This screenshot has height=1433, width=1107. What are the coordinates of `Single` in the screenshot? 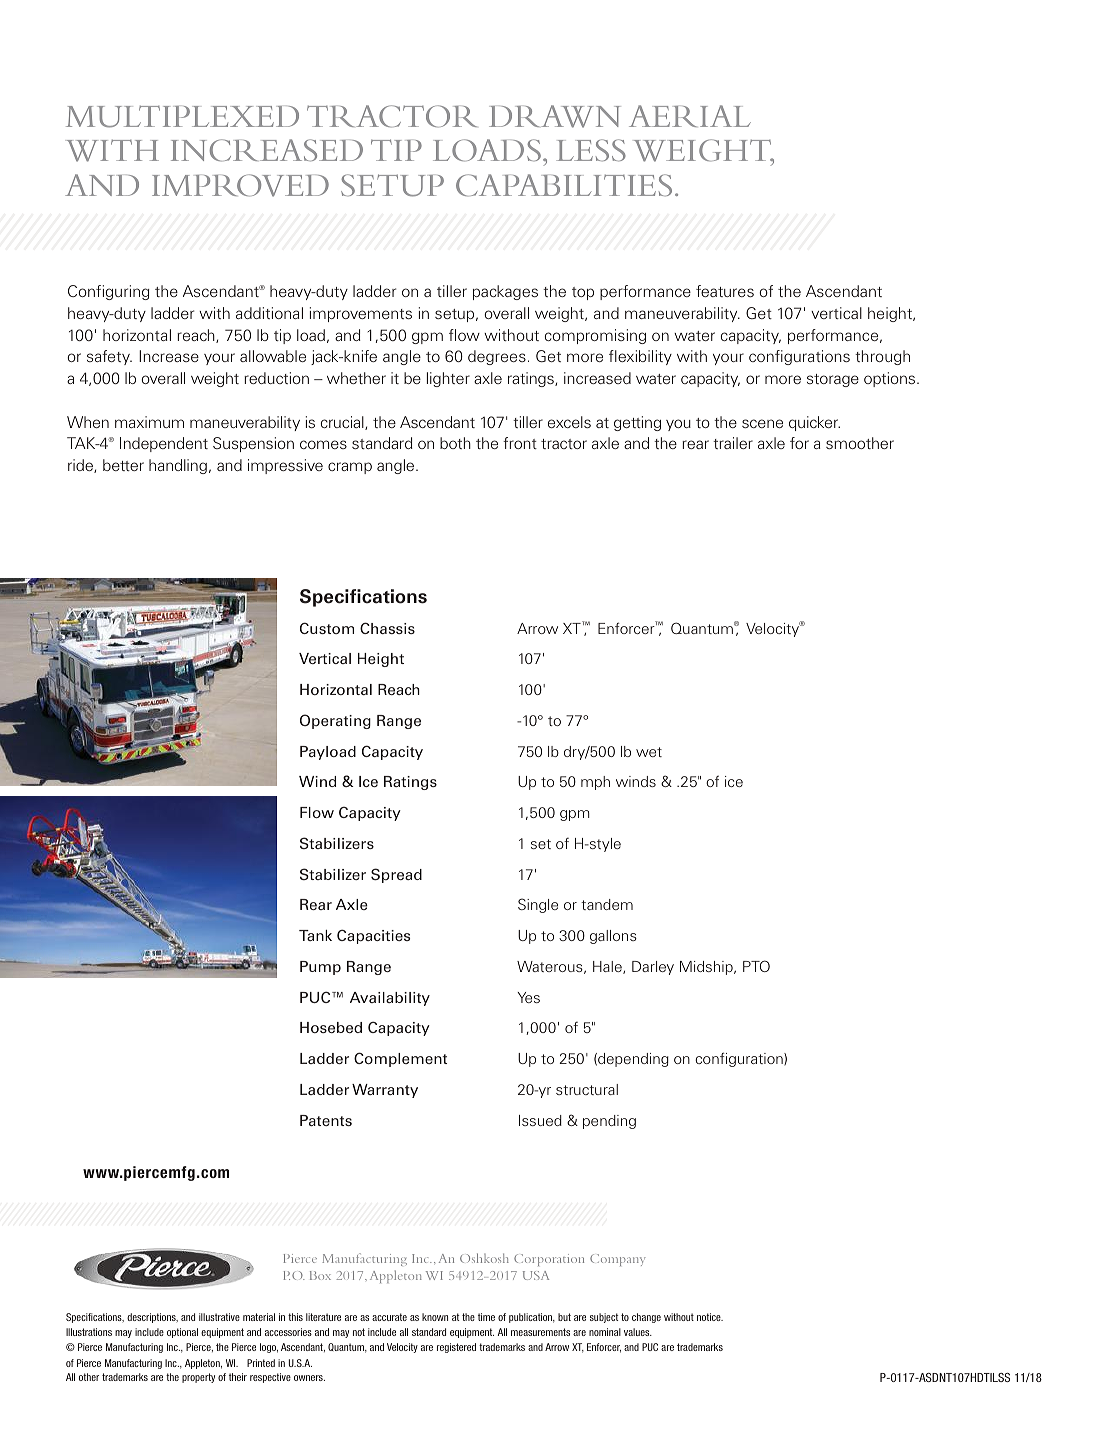 It's located at (538, 905).
